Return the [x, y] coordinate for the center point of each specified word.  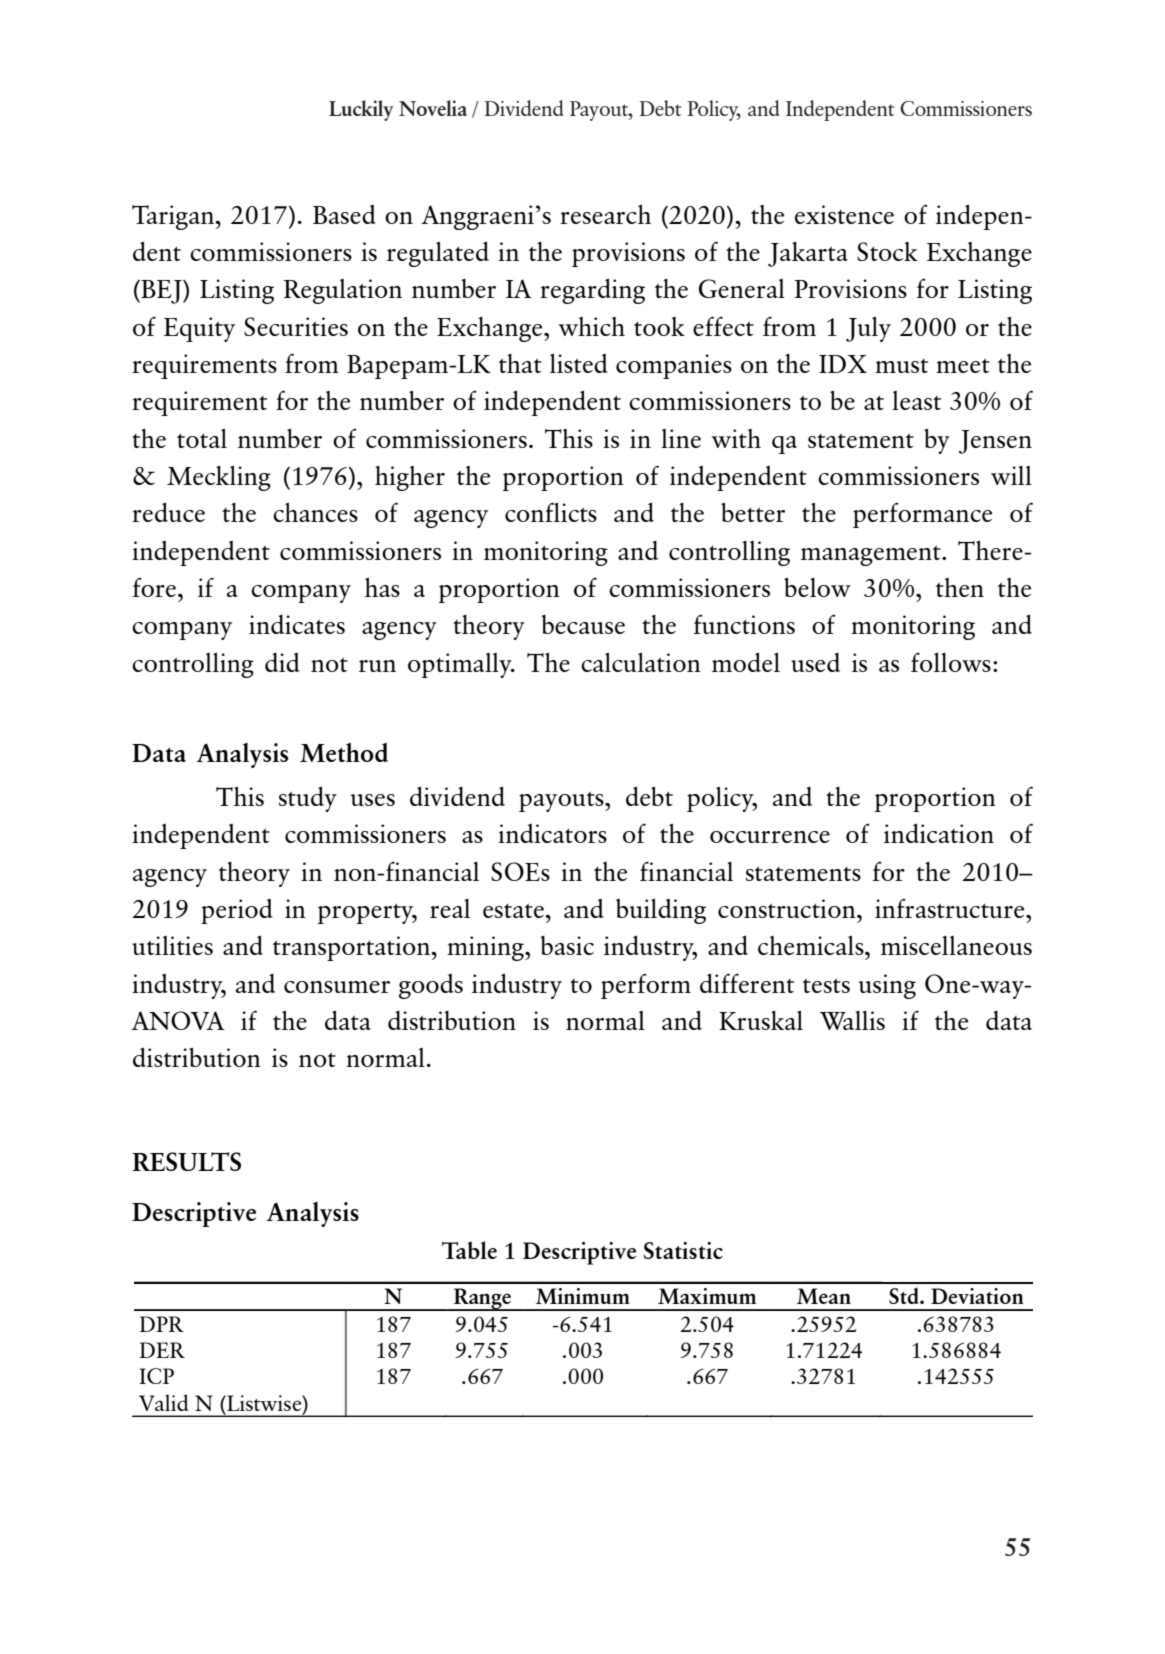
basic [567, 945]
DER [162, 1350]
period [237, 911]
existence [844, 214]
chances [315, 512]
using [887, 986]
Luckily [361, 110]
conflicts [551, 512]
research [605, 214]
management [872, 556]
